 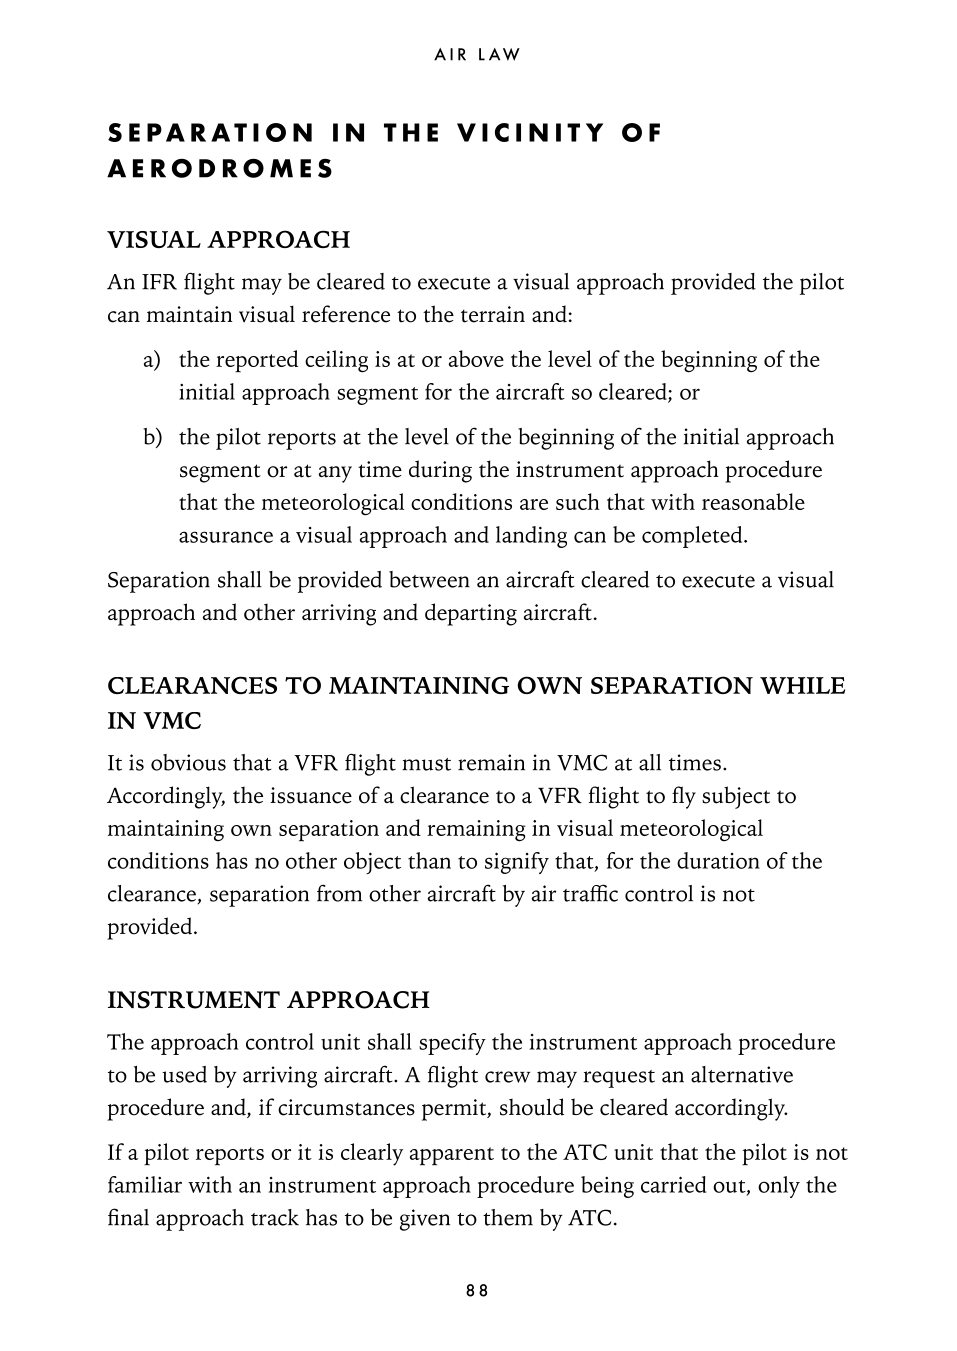 What do you see at coordinates (508, 1217) in the screenshot?
I see `them` at bounding box center [508, 1217].
